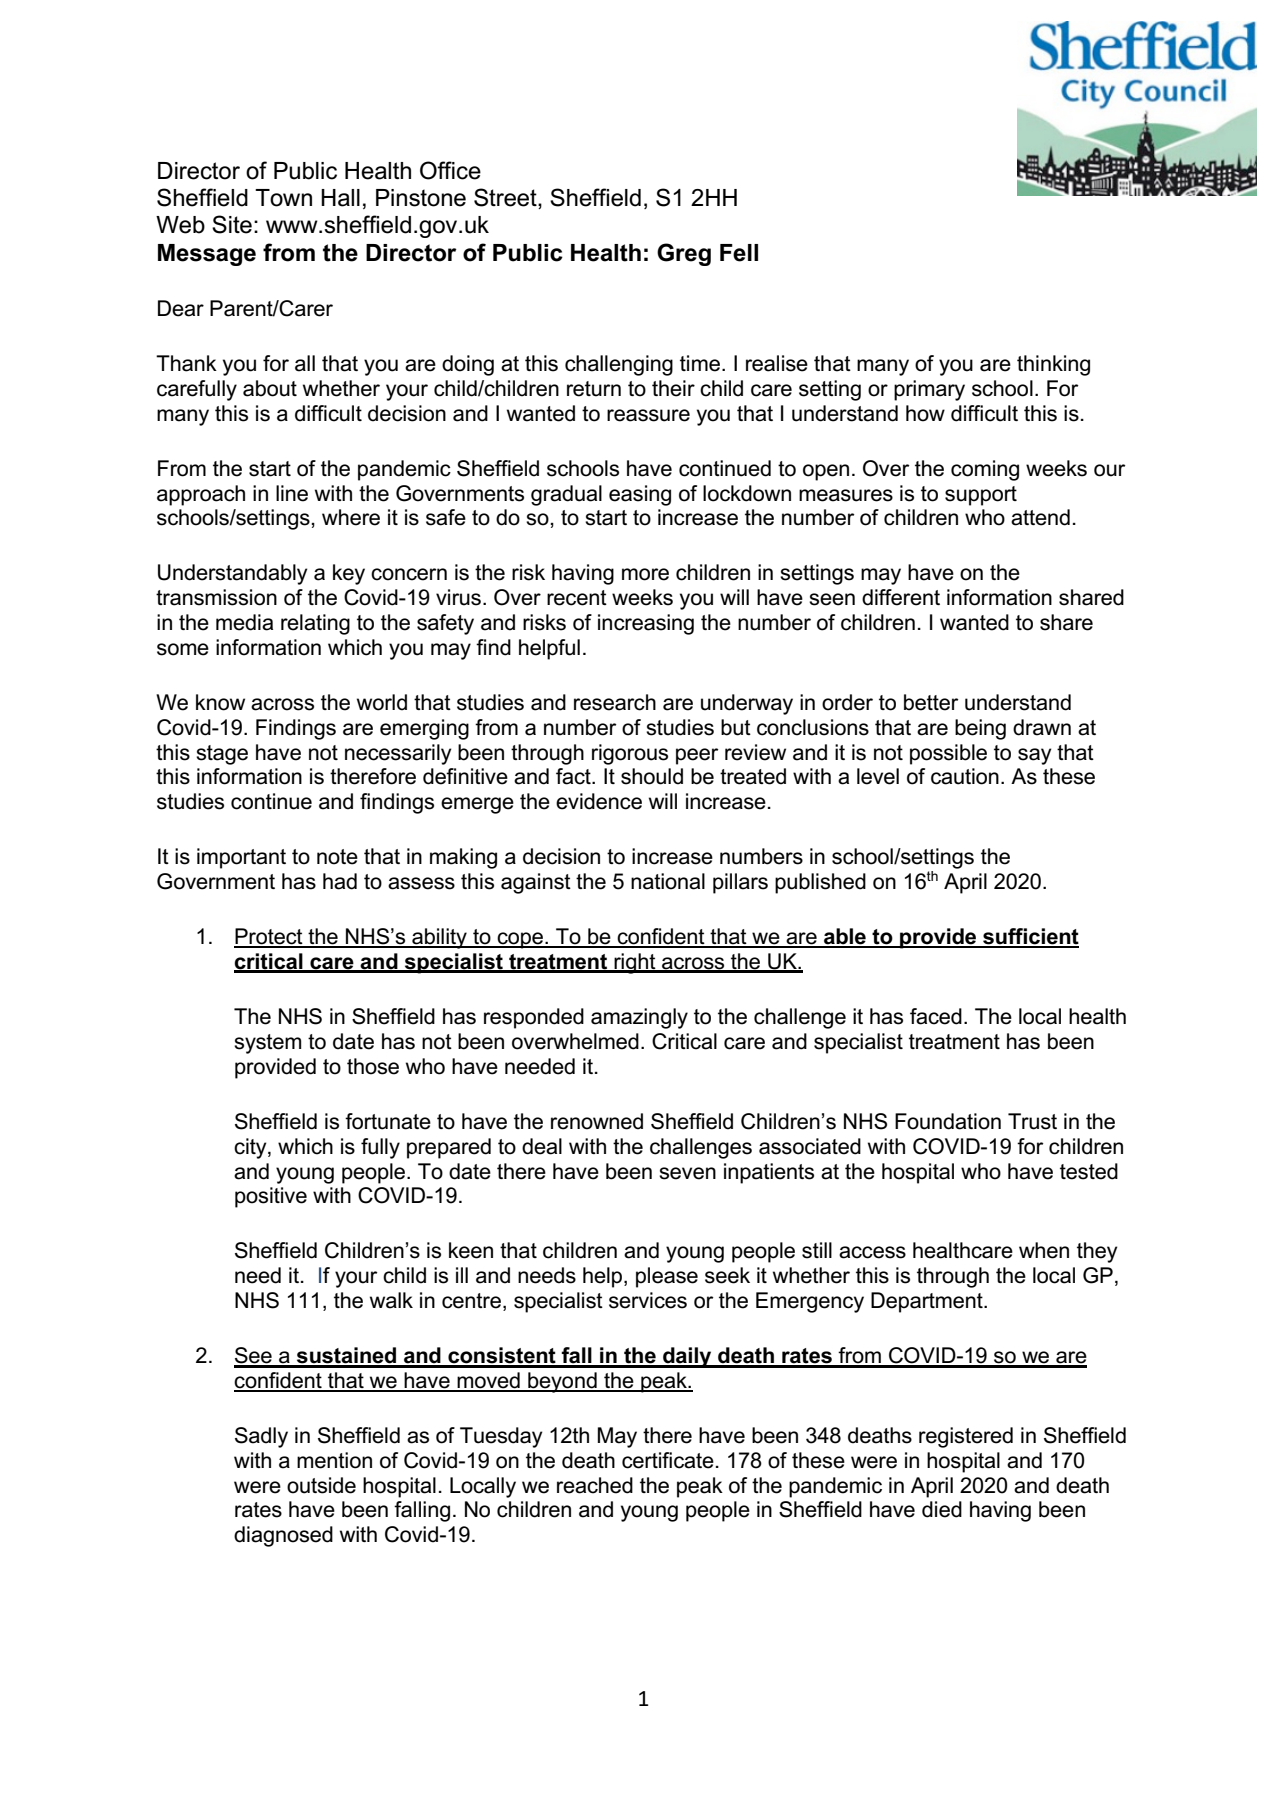  Describe the element at coordinates (668, 881) in the page. I see `national` at that location.
